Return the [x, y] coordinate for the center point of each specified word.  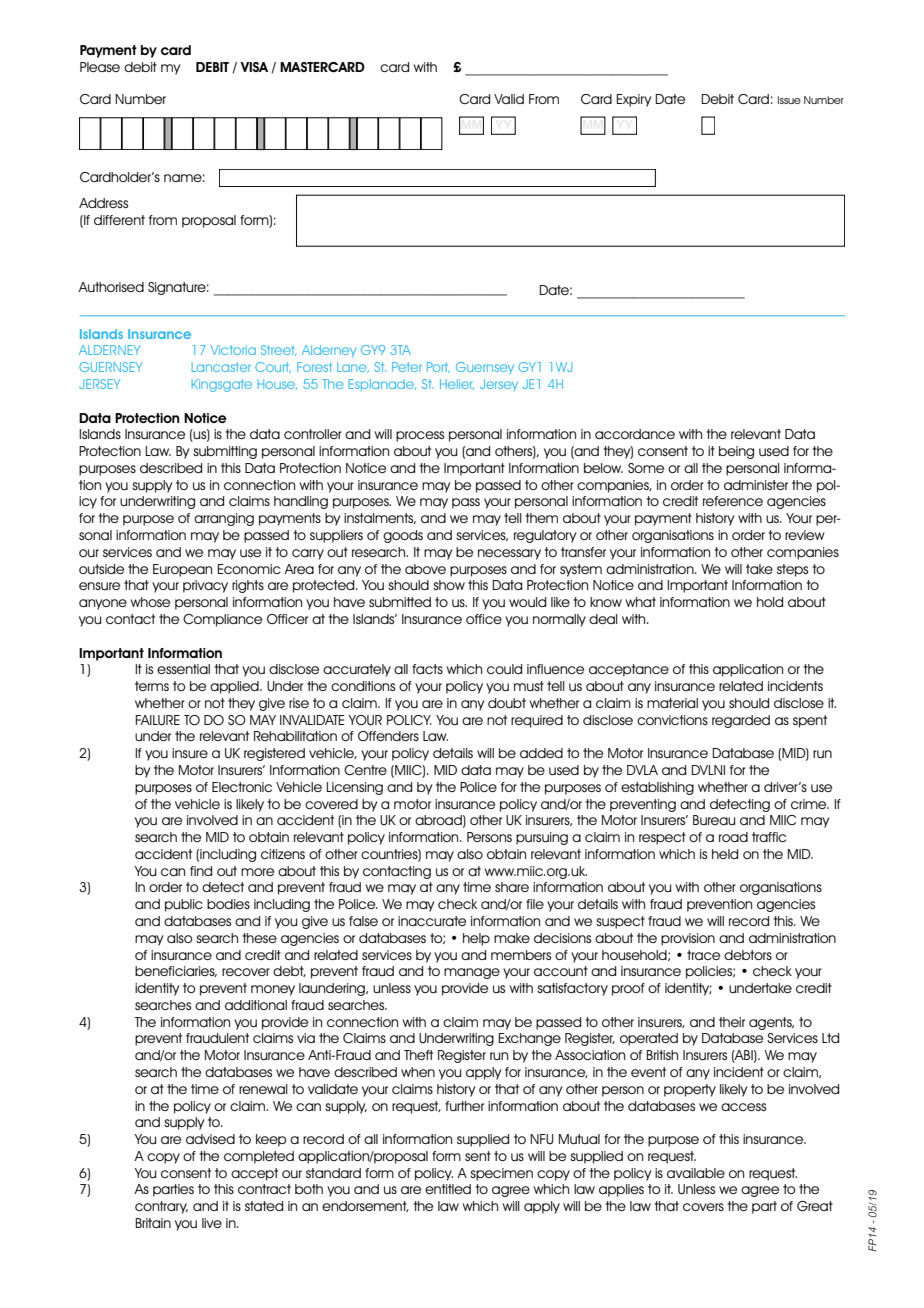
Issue [789, 100]
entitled [448, 1189]
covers [703, 1207]
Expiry [634, 100]
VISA [254, 67]
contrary [161, 1207]
